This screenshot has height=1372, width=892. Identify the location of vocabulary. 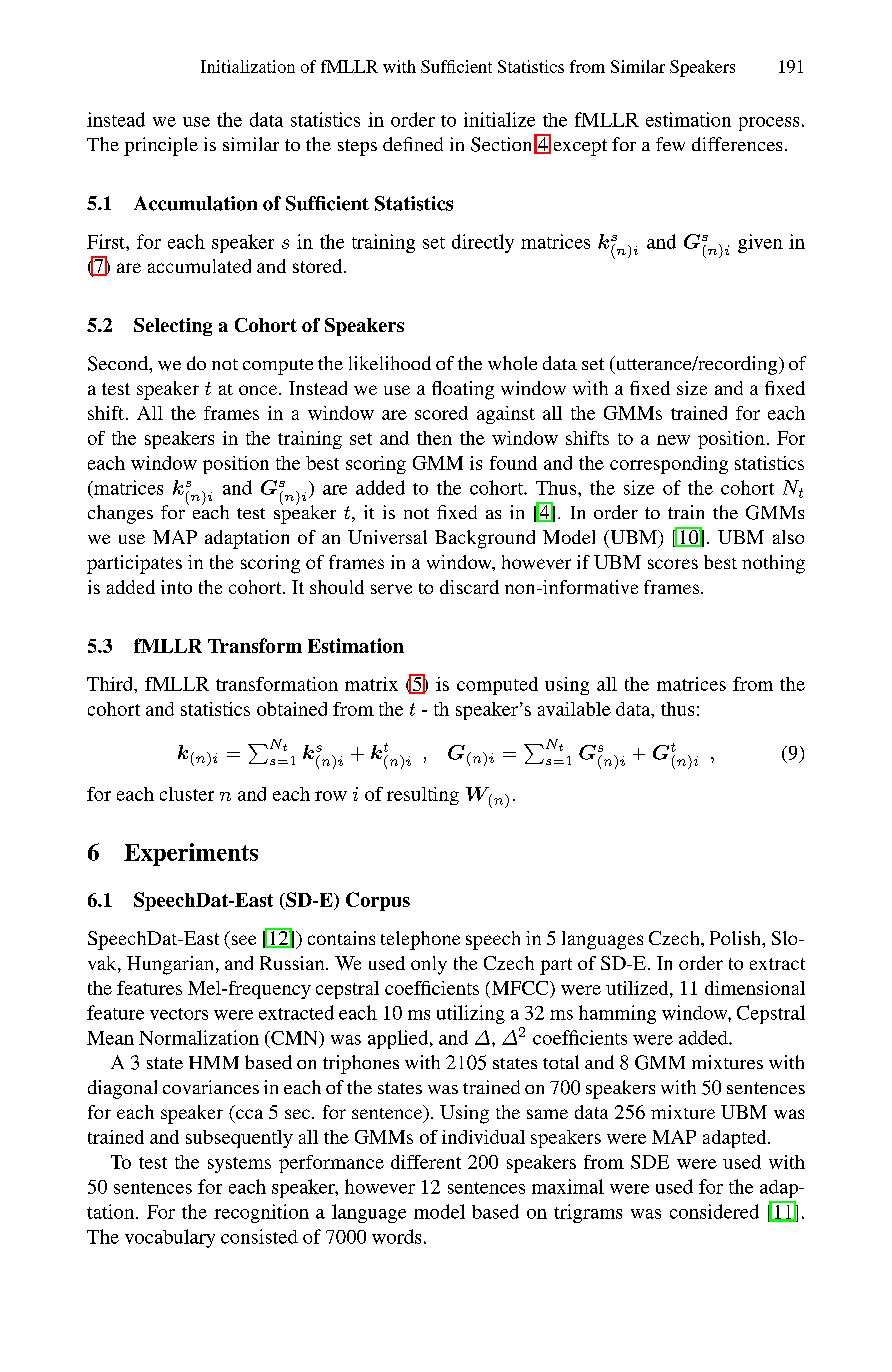
(170, 1238).
